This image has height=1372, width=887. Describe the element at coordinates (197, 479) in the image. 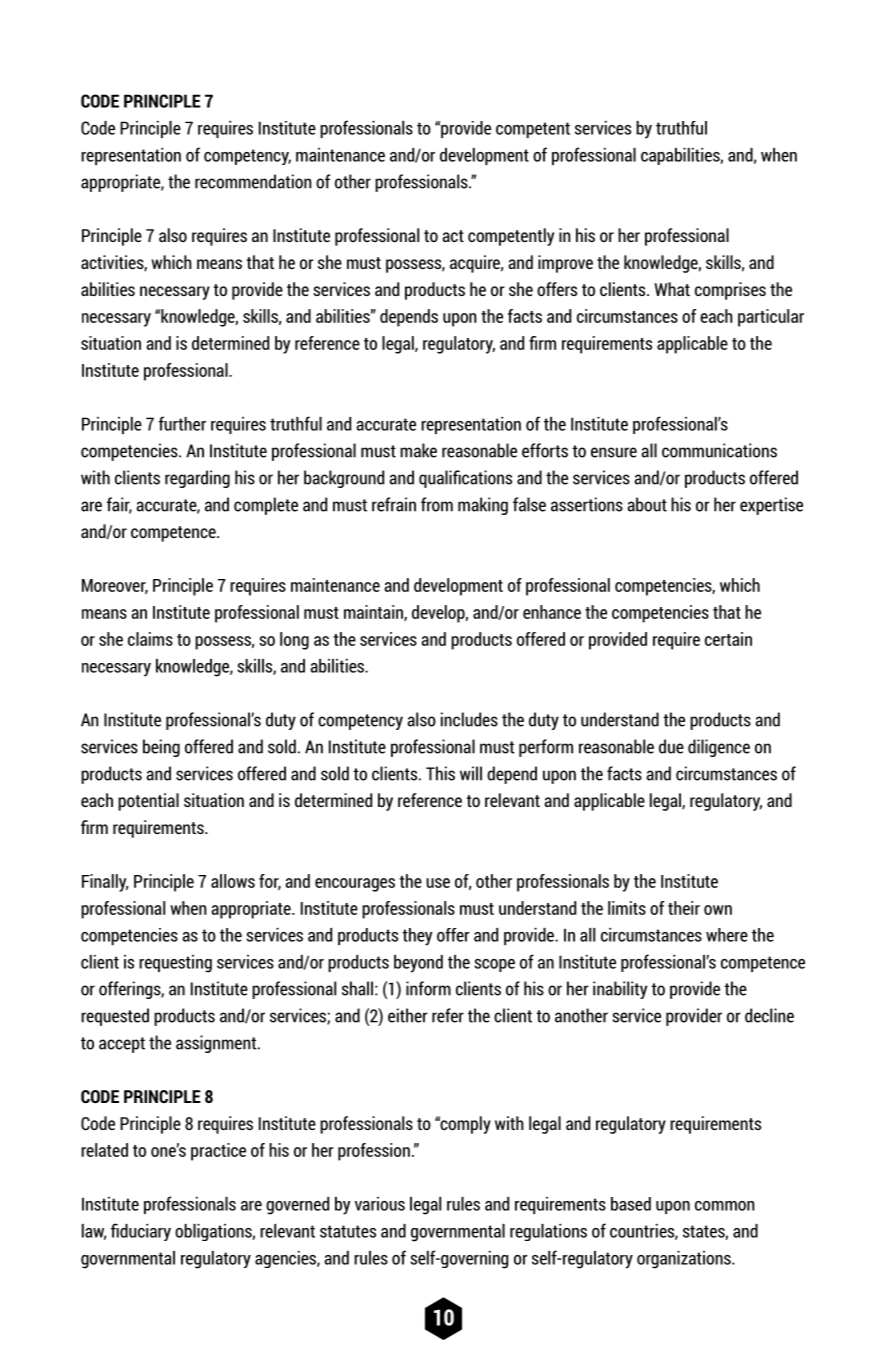

I see `regarding` at that location.
